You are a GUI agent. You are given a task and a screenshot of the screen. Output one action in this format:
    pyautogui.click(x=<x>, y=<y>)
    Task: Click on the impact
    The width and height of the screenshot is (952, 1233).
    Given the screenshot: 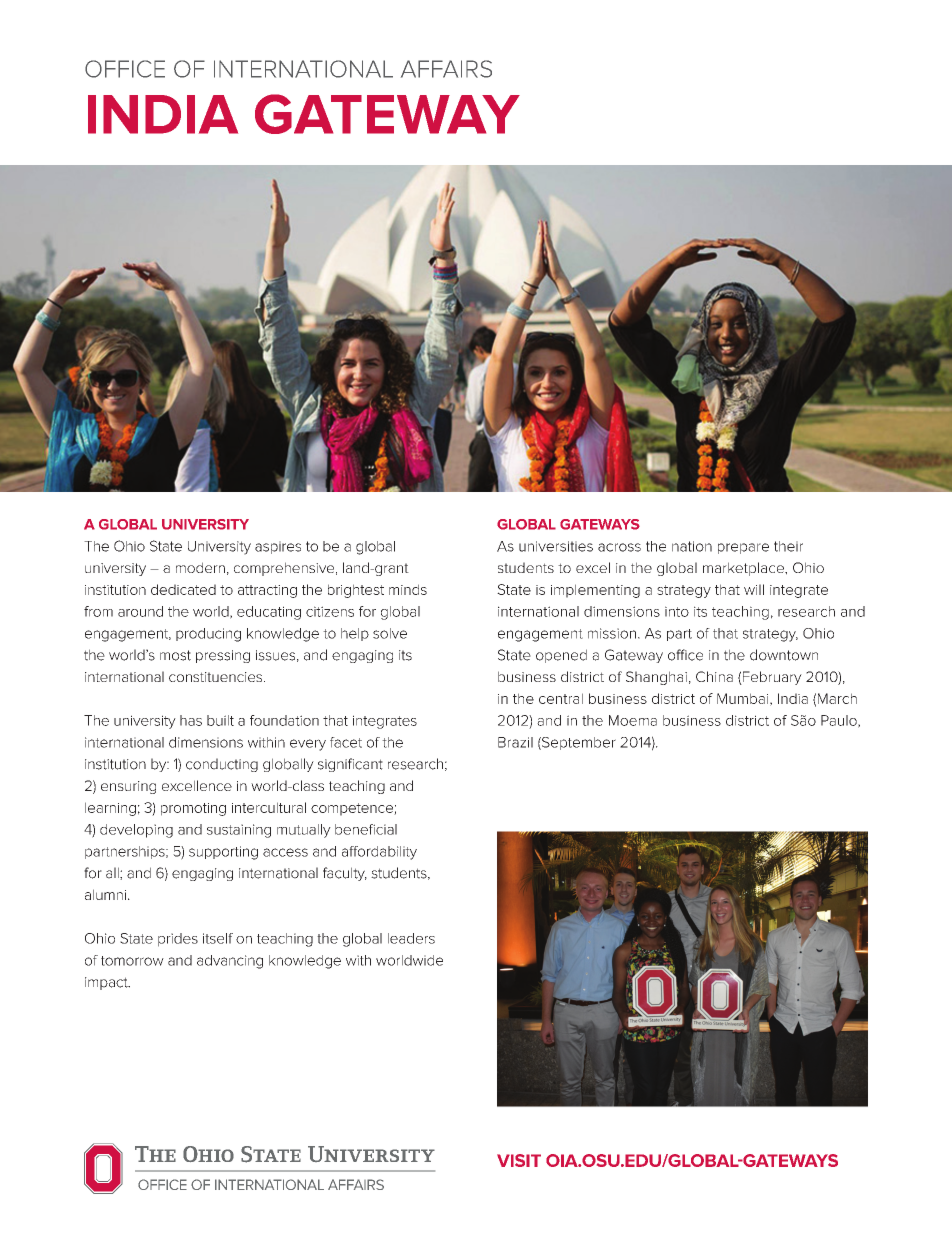 What is the action you would take?
    pyautogui.click(x=107, y=983)
